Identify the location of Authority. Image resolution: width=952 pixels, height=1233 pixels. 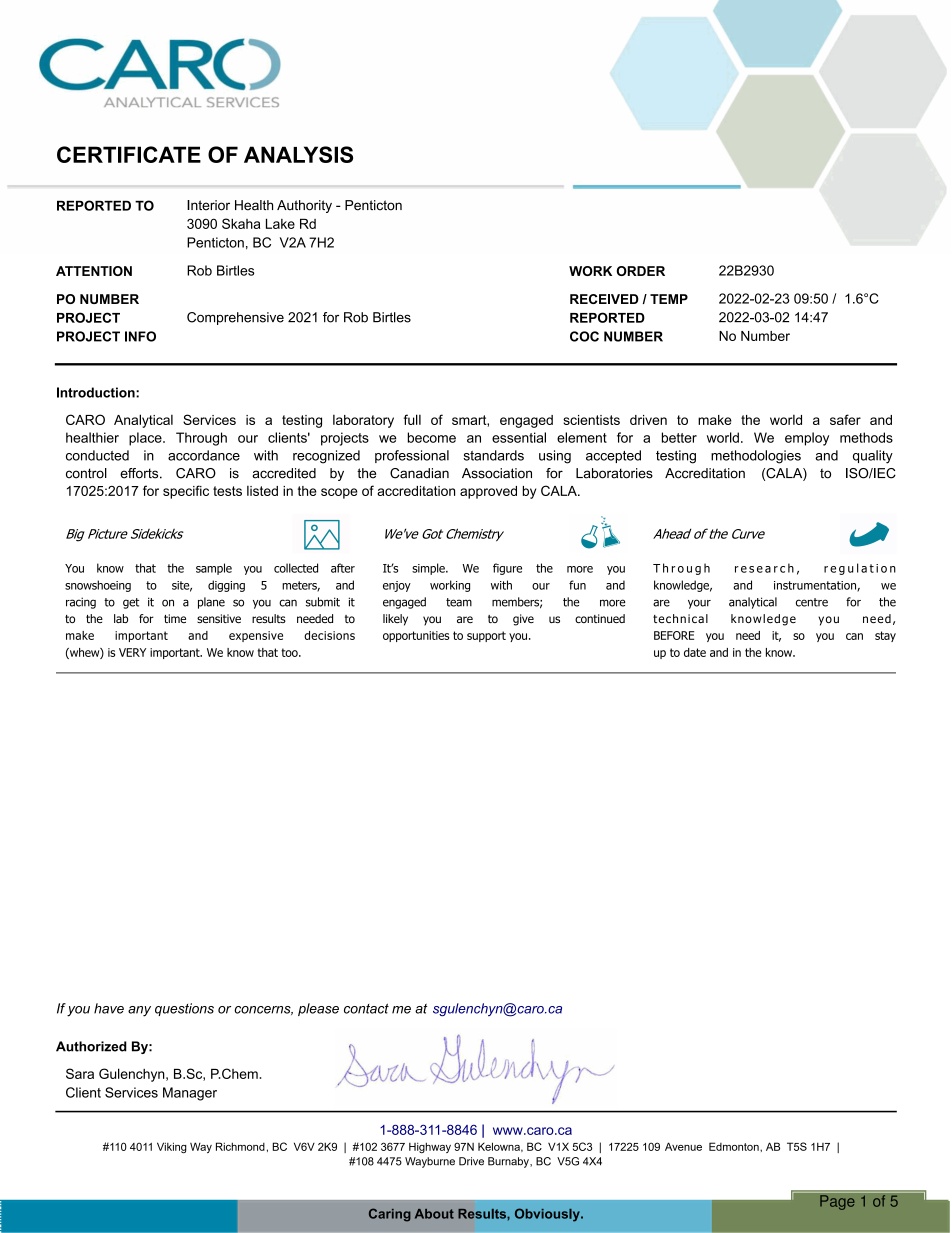
(304, 206).
